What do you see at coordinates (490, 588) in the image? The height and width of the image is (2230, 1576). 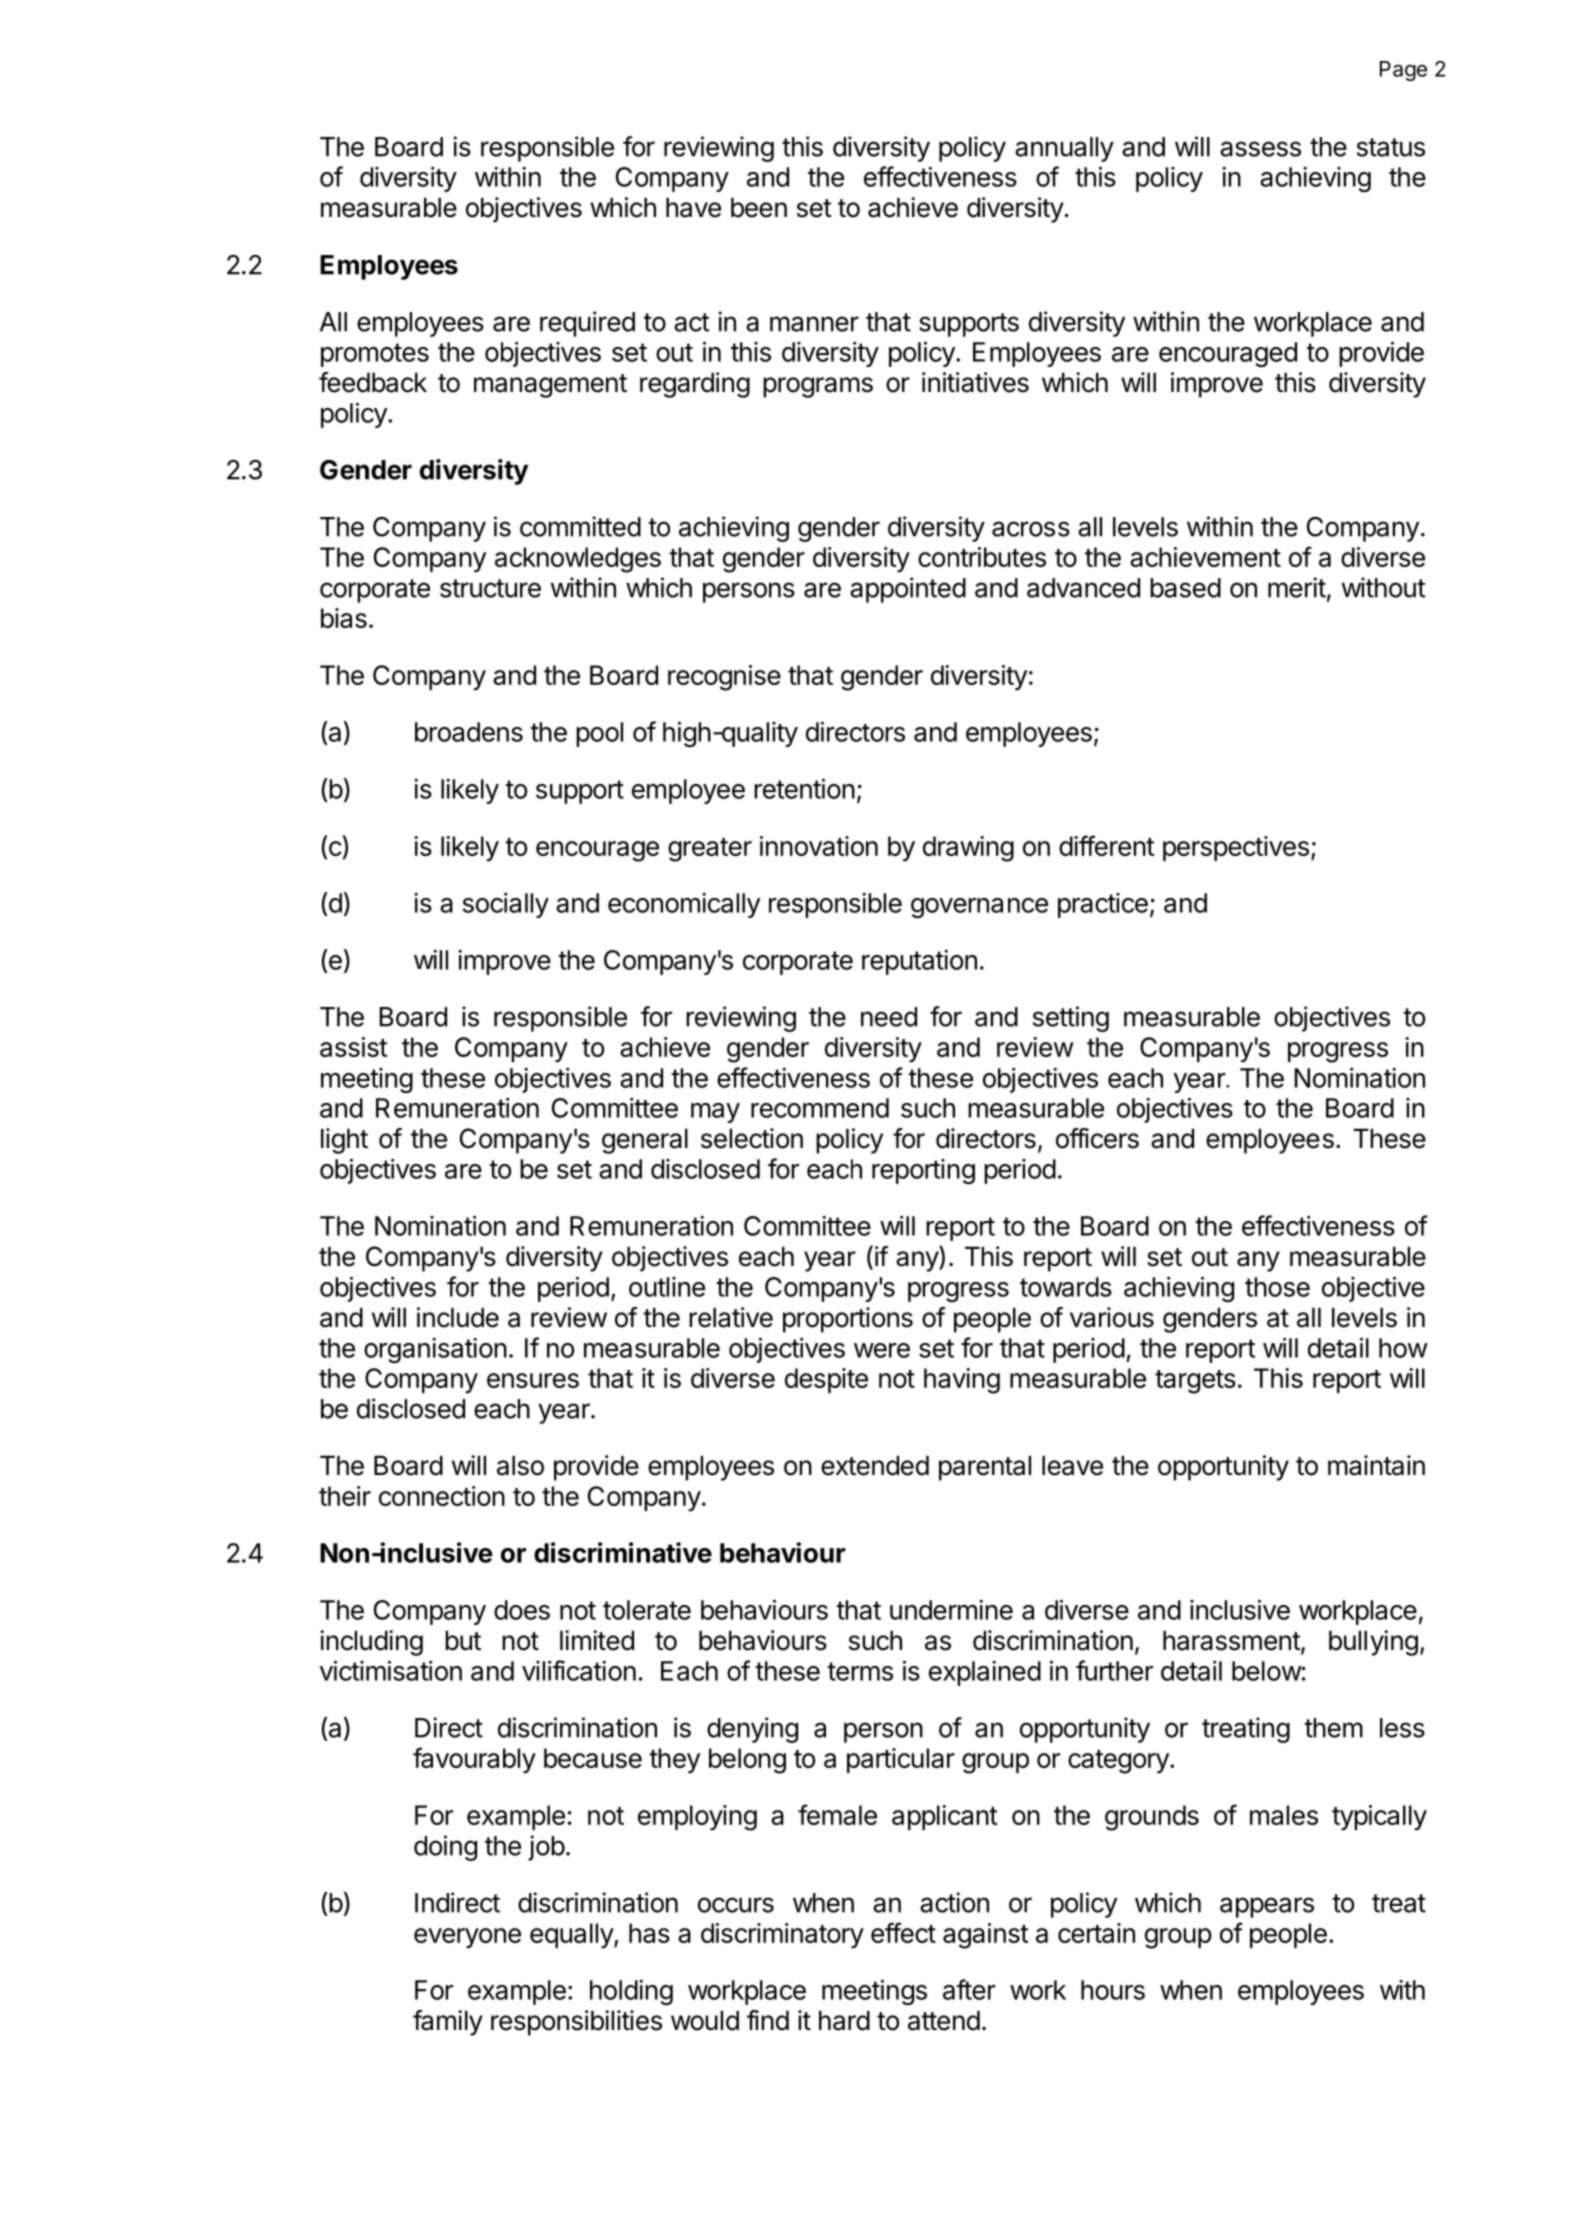 I see `structure` at bounding box center [490, 588].
